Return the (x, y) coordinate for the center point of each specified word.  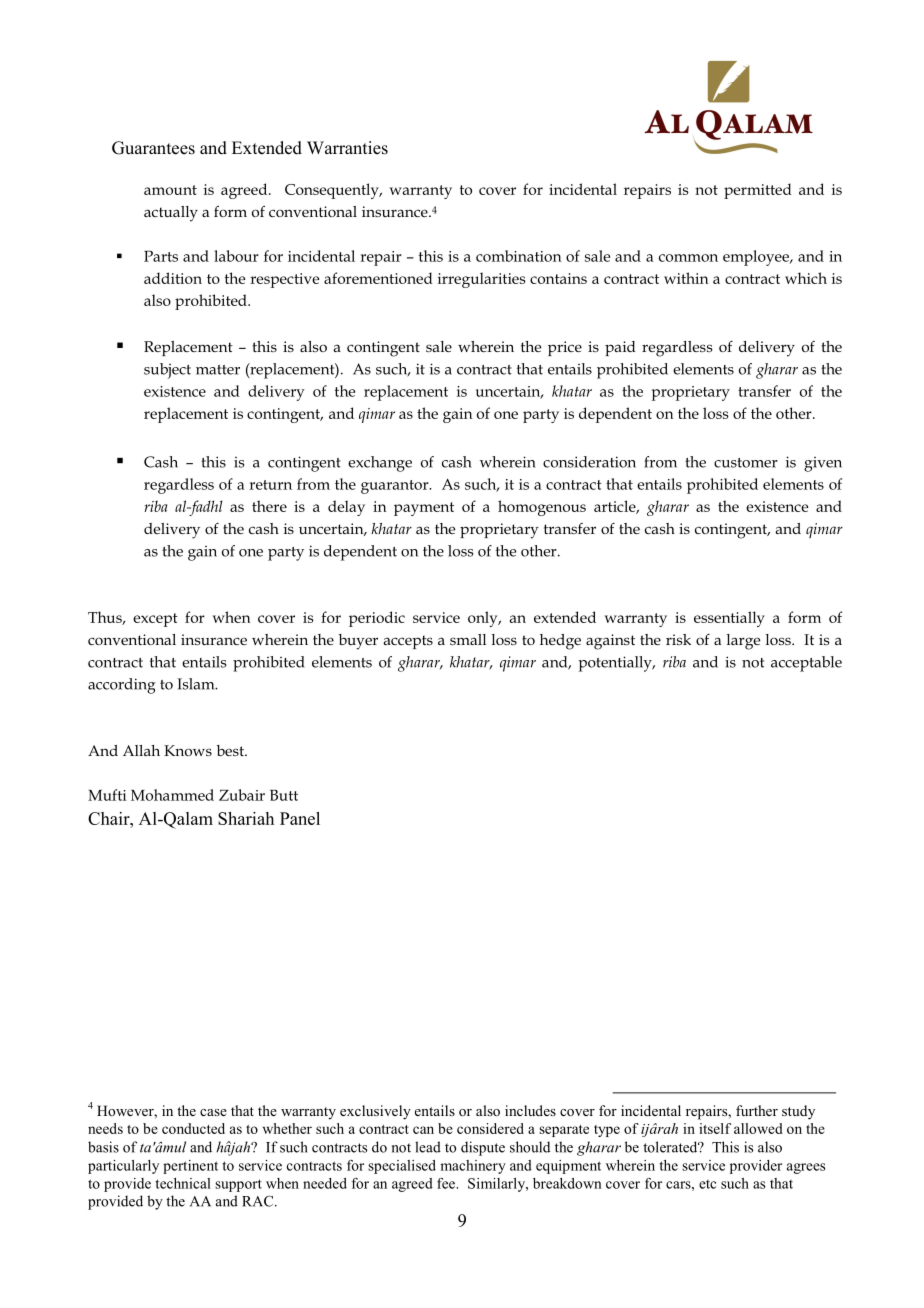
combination (519, 256)
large (743, 642)
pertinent (190, 1167)
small (468, 639)
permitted (758, 191)
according (122, 686)
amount (170, 190)
